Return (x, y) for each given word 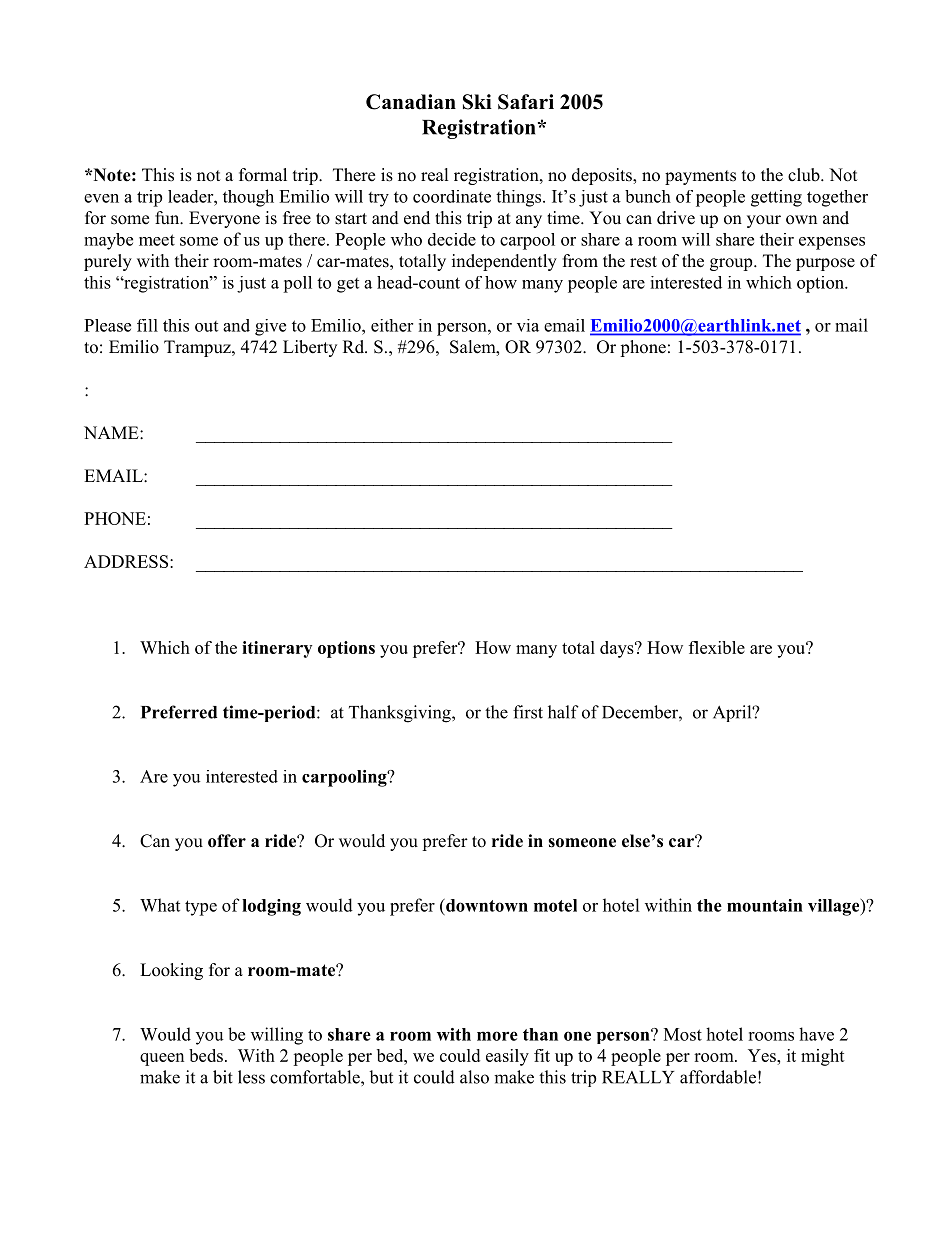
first (528, 712)
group (732, 264)
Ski (477, 102)
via (528, 325)
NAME (112, 432)
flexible (717, 647)
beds (206, 1055)
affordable (718, 1077)
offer (227, 841)
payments (700, 177)
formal (263, 175)
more (497, 1036)
